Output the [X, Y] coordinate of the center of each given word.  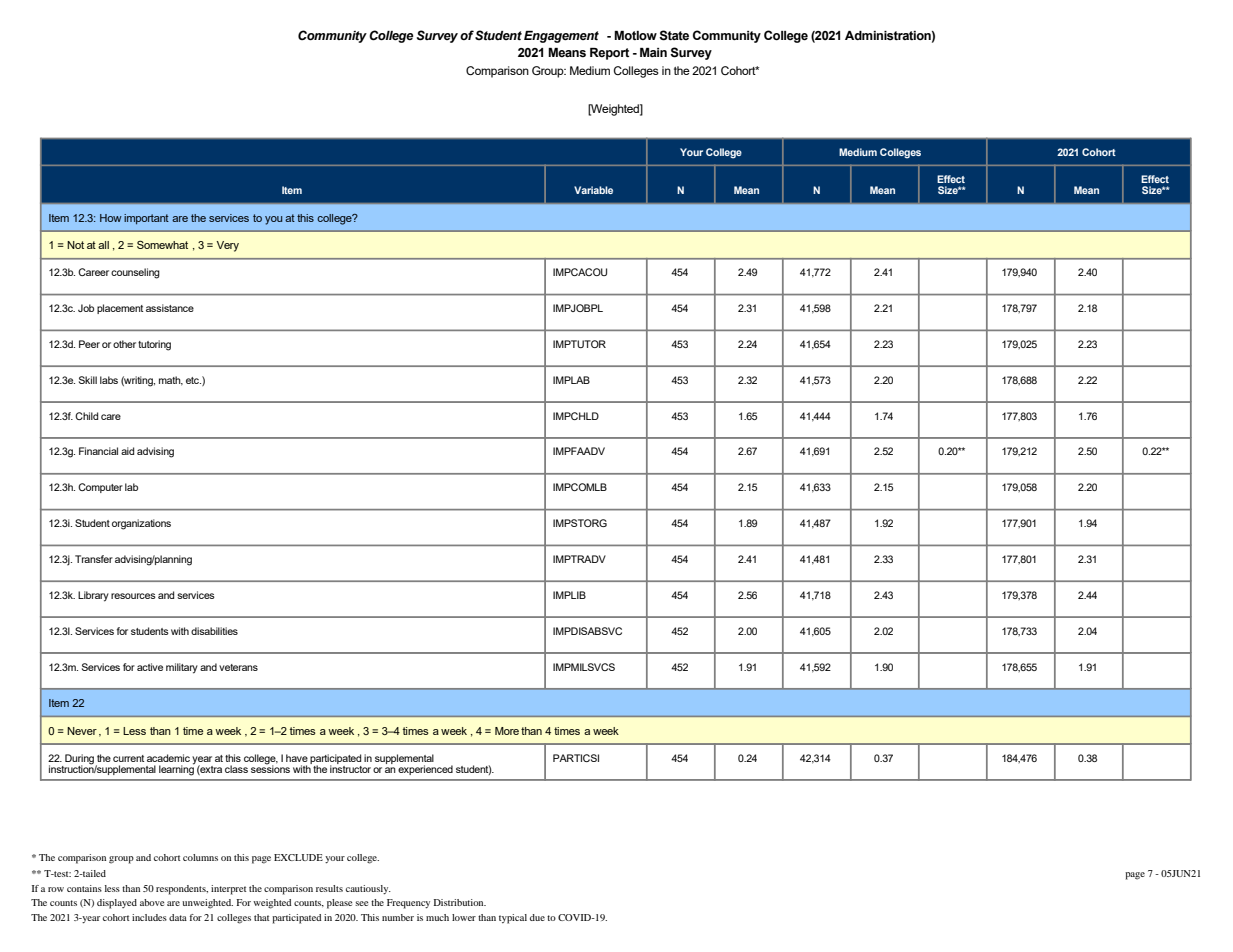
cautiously [368, 890]
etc [193, 380]
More [507, 731]
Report [609, 54]
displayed [117, 904]
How [111, 218]
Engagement [561, 37]
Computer [100, 488]
